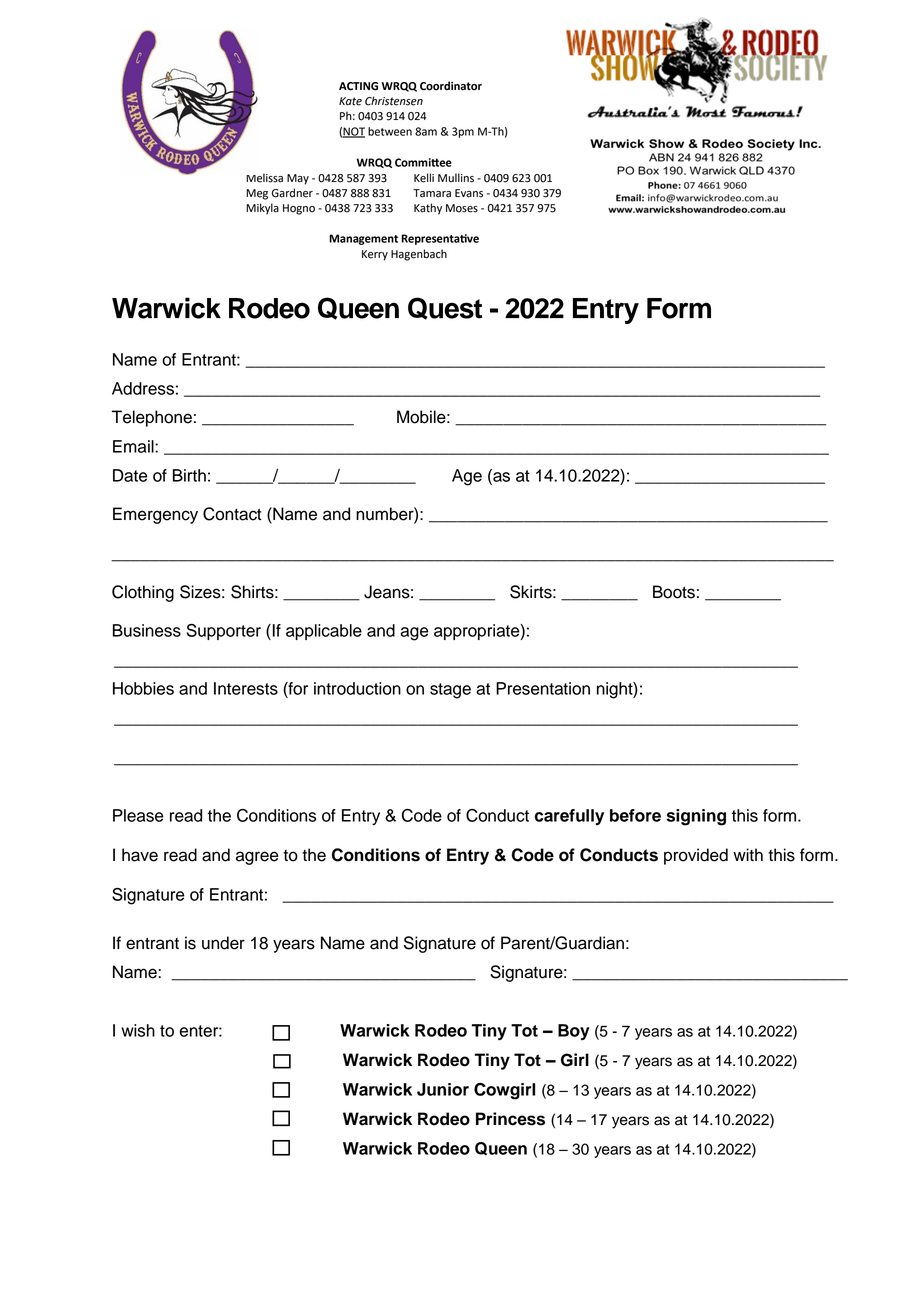 This image has height=1308, width=924. Describe the element at coordinates (569, 817) in the image. I see `carefully` at that location.
